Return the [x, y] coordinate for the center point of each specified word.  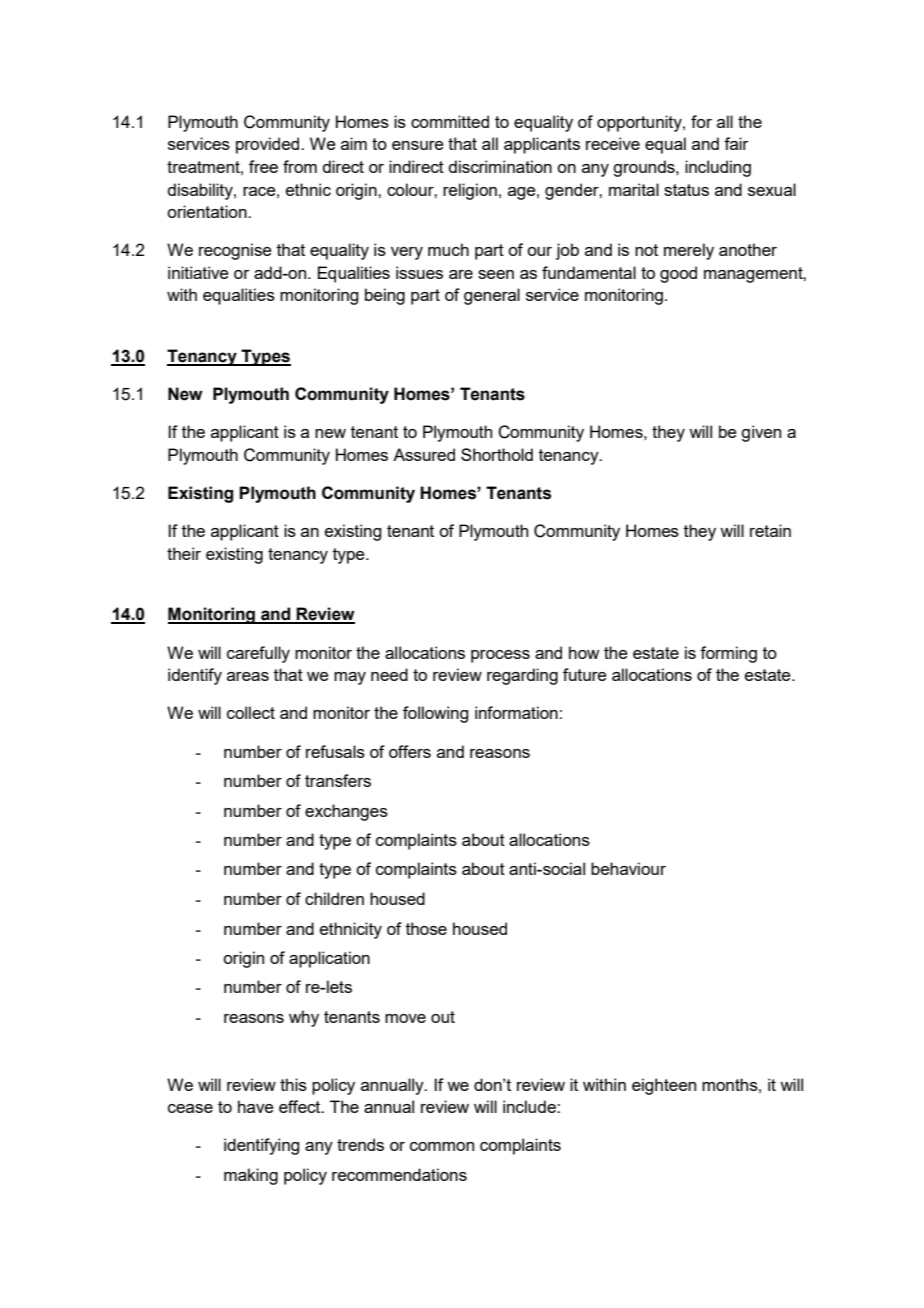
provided [269, 145]
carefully [258, 654]
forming [728, 654]
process [500, 656]
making [251, 1176]
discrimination [500, 166]
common [442, 1146]
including [718, 168]
